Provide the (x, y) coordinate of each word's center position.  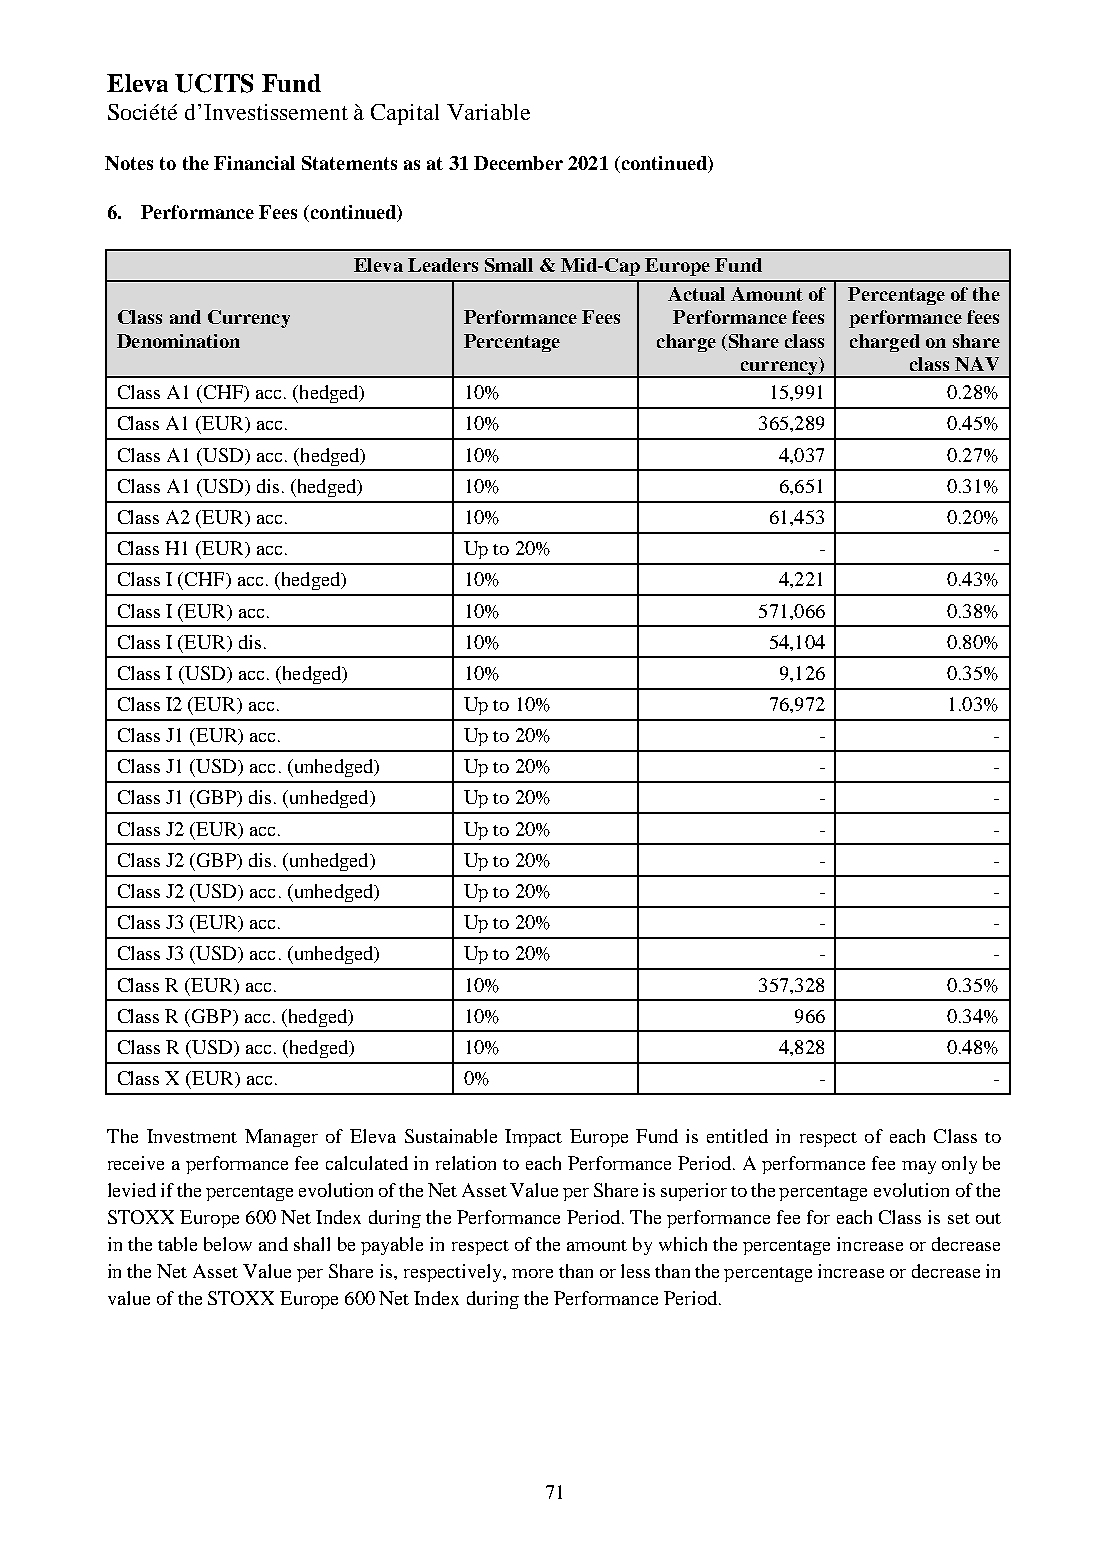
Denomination (178, 341)
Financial (254, 163)
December (518, 163)
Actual (696, 294)
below (228, 1244)
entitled (737, 1136)
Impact (533, 1138)
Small (509, 265)
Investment (192, 1136)
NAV (977, 364)
